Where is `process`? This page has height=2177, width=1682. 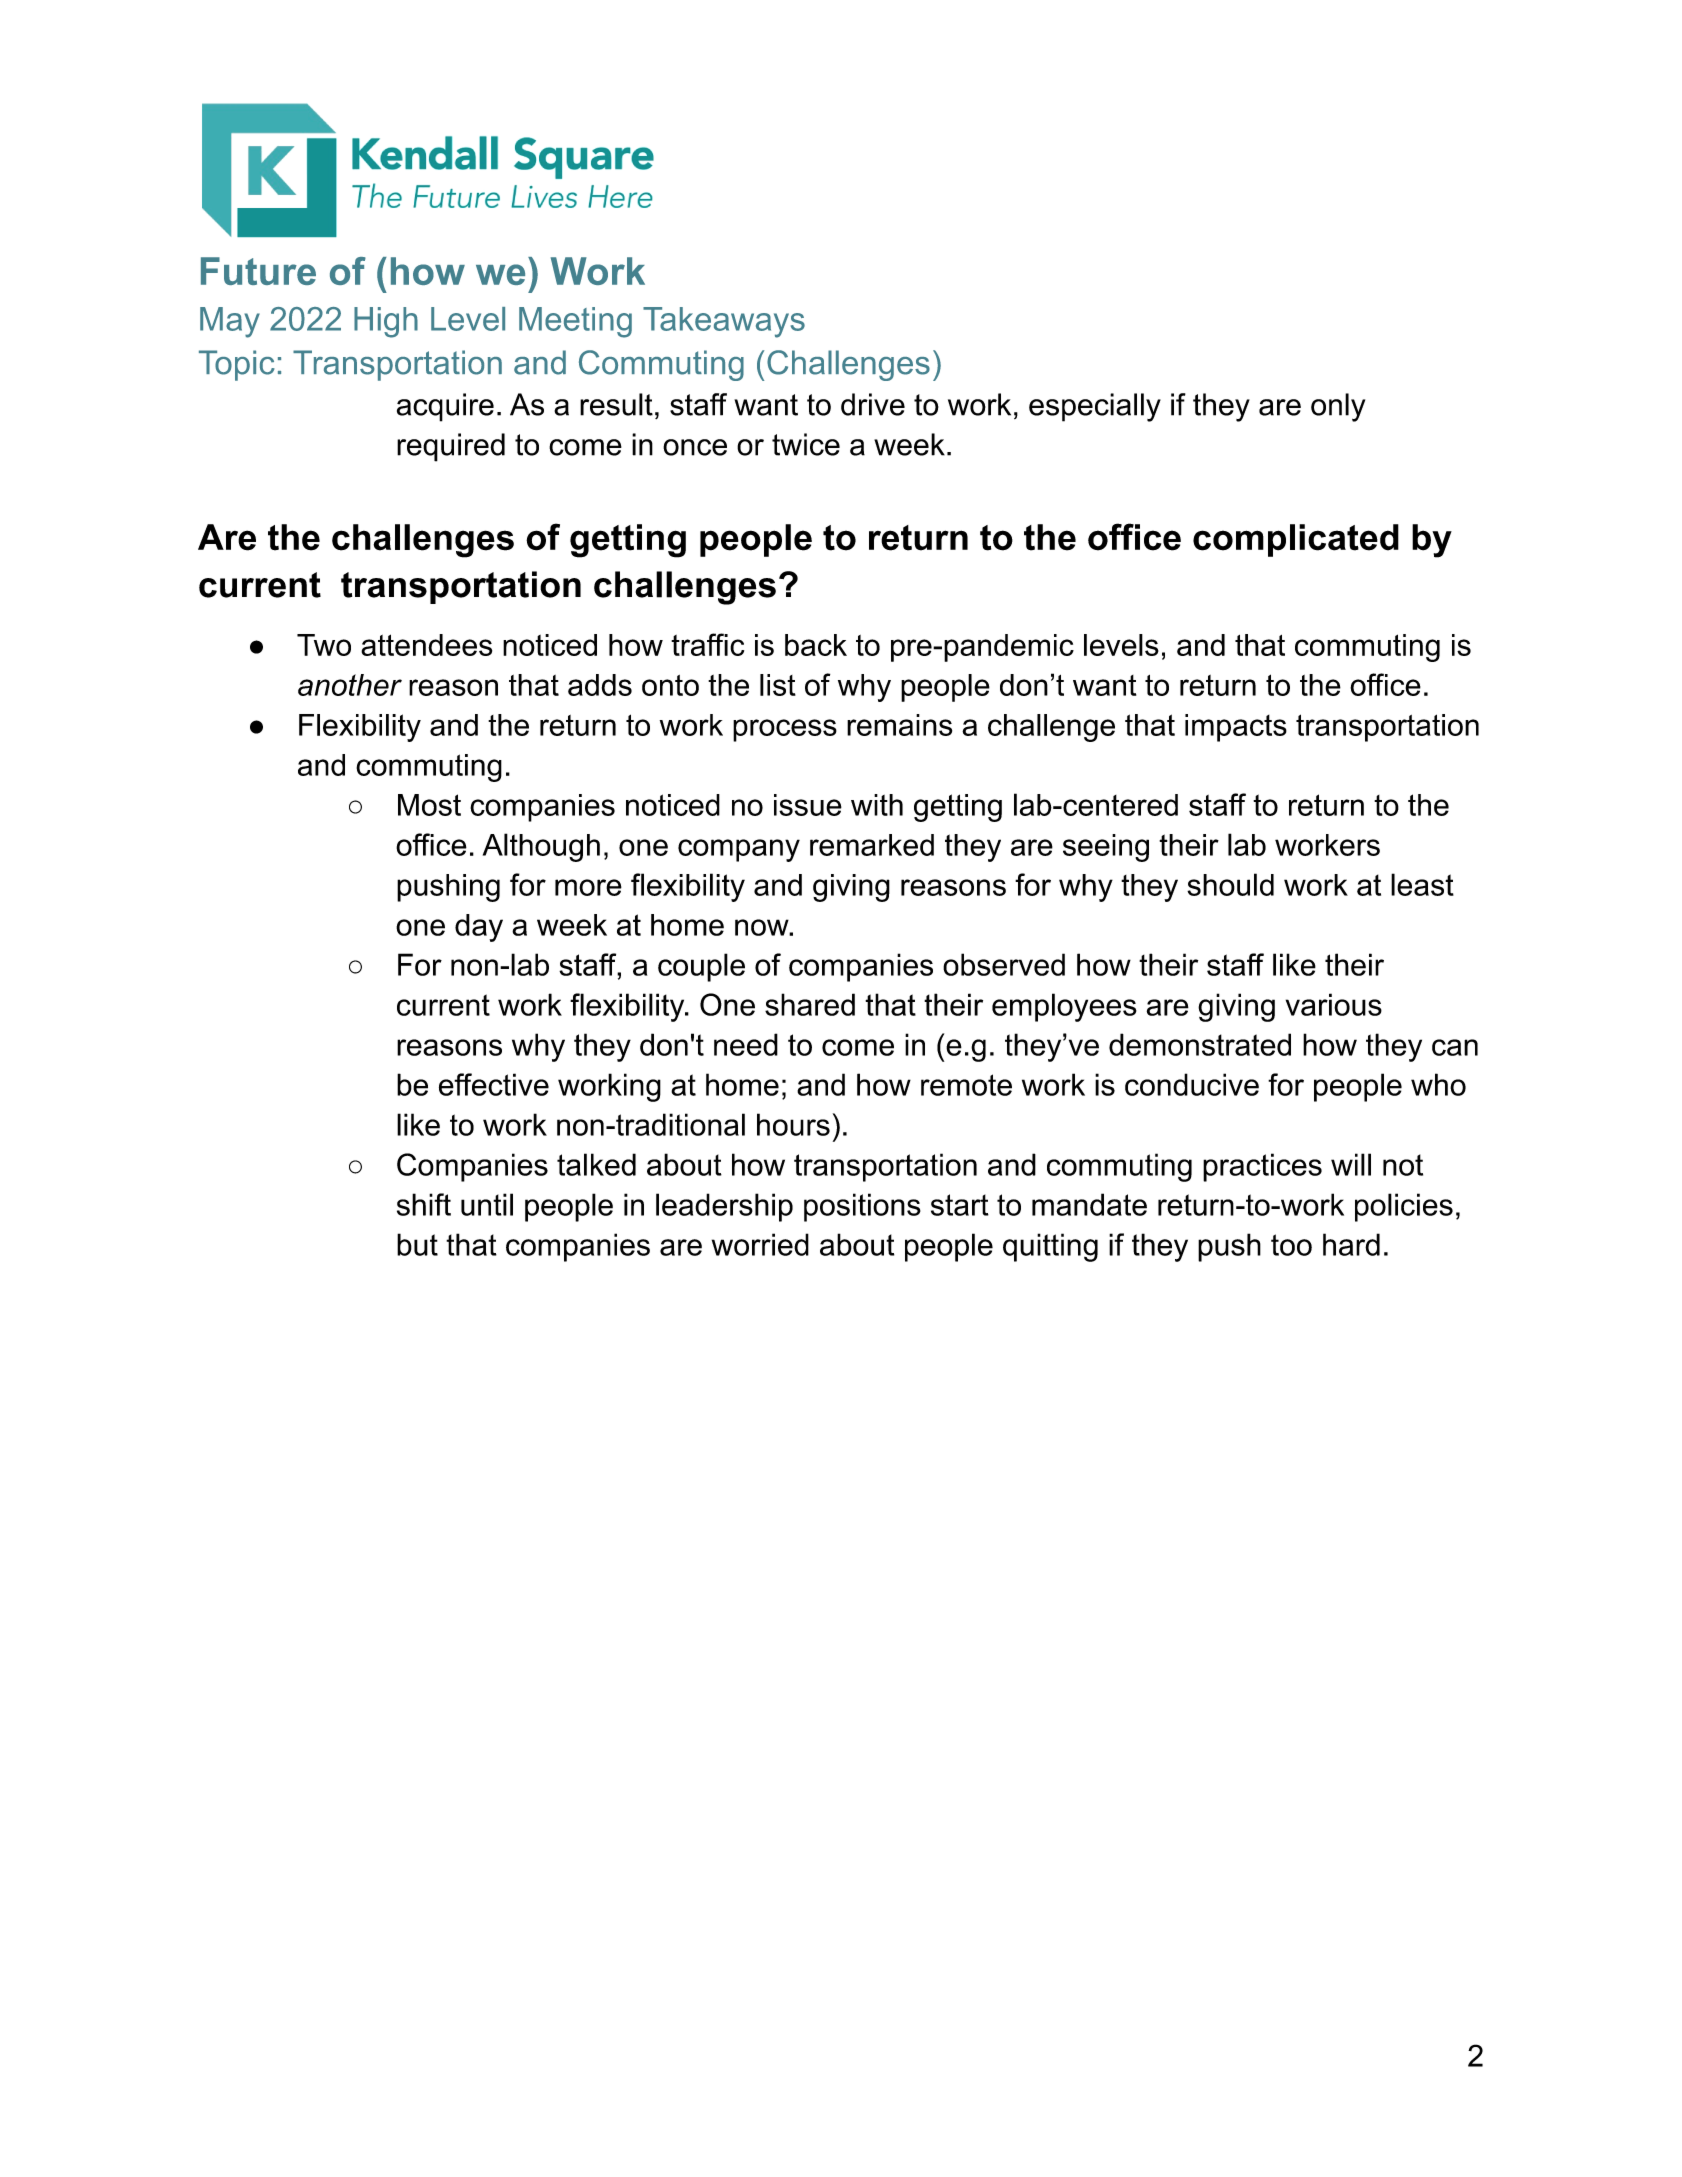
process is located at coordinates (785, 730).
